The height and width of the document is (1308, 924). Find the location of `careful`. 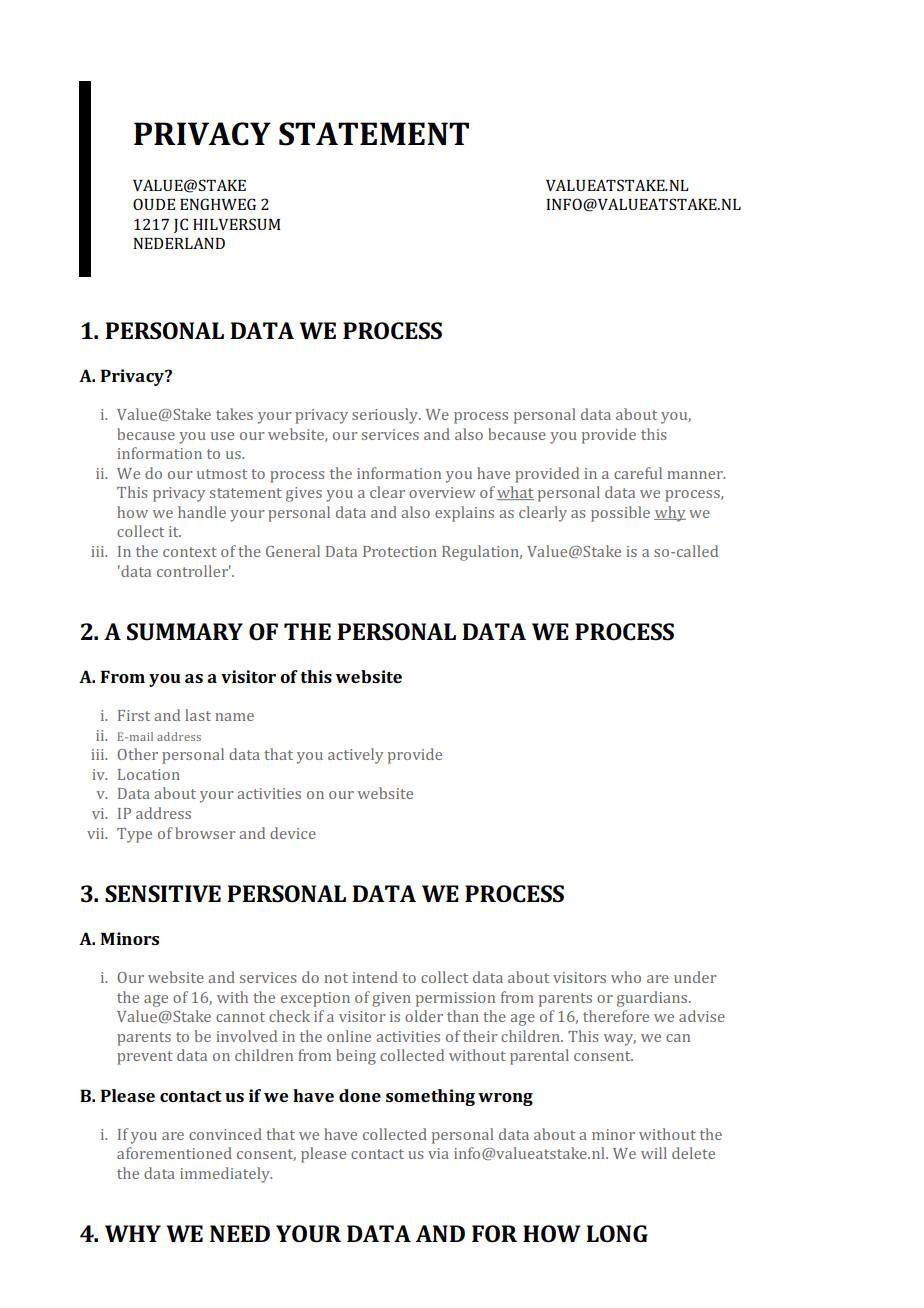

careful is located at coordinates (638, 473).
